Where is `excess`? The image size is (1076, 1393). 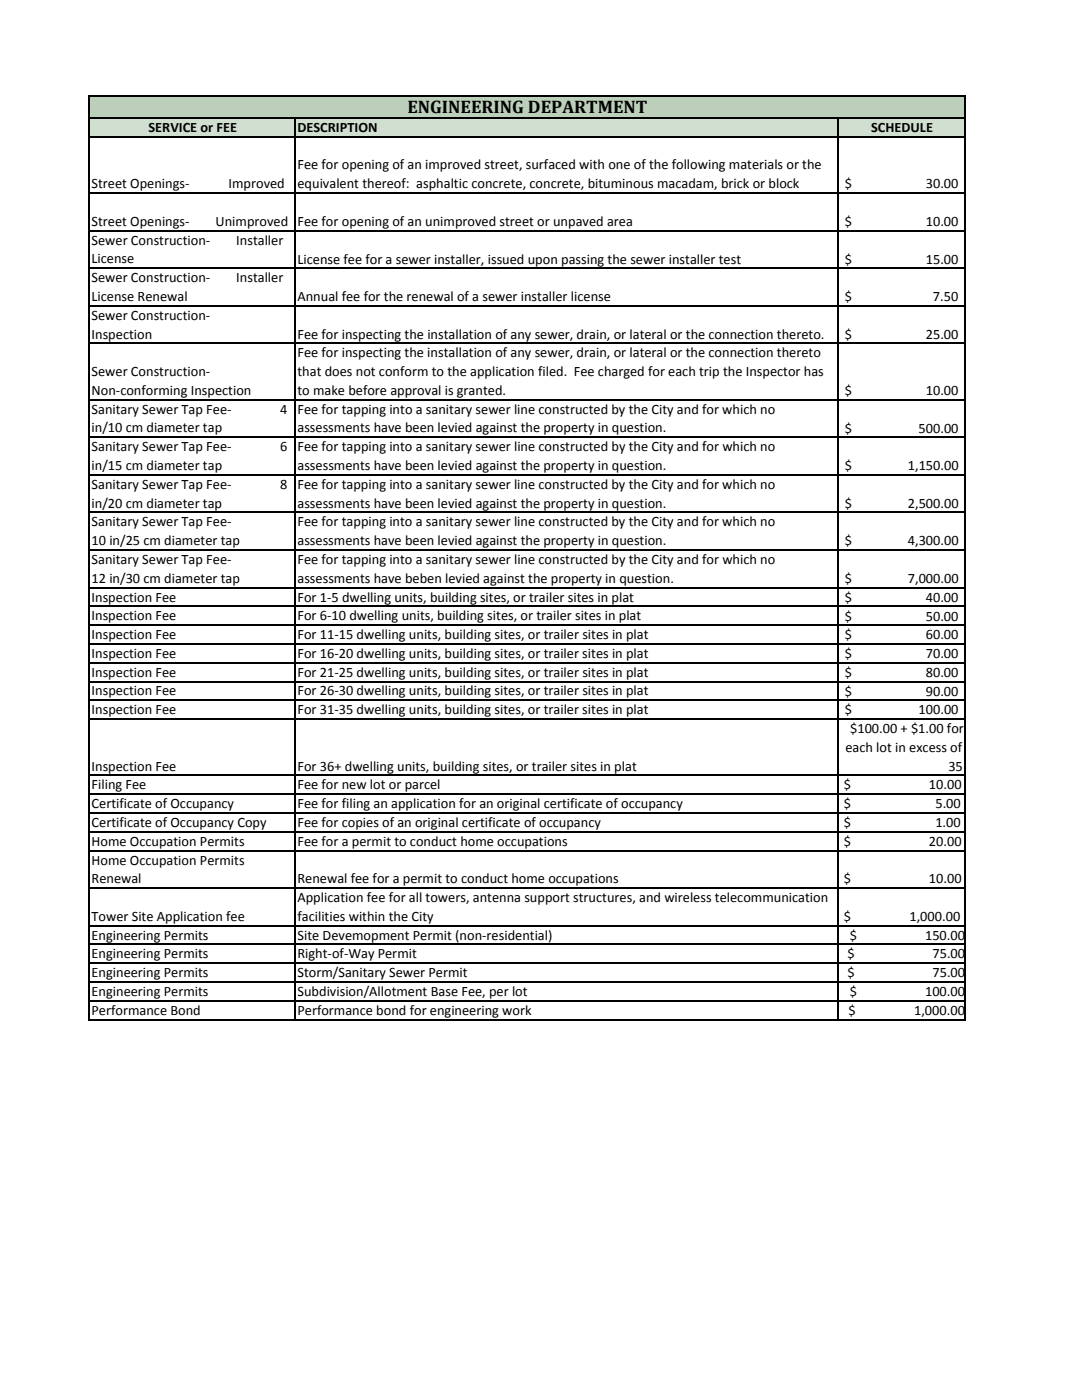
excess is located at coordinates (928, 749).
